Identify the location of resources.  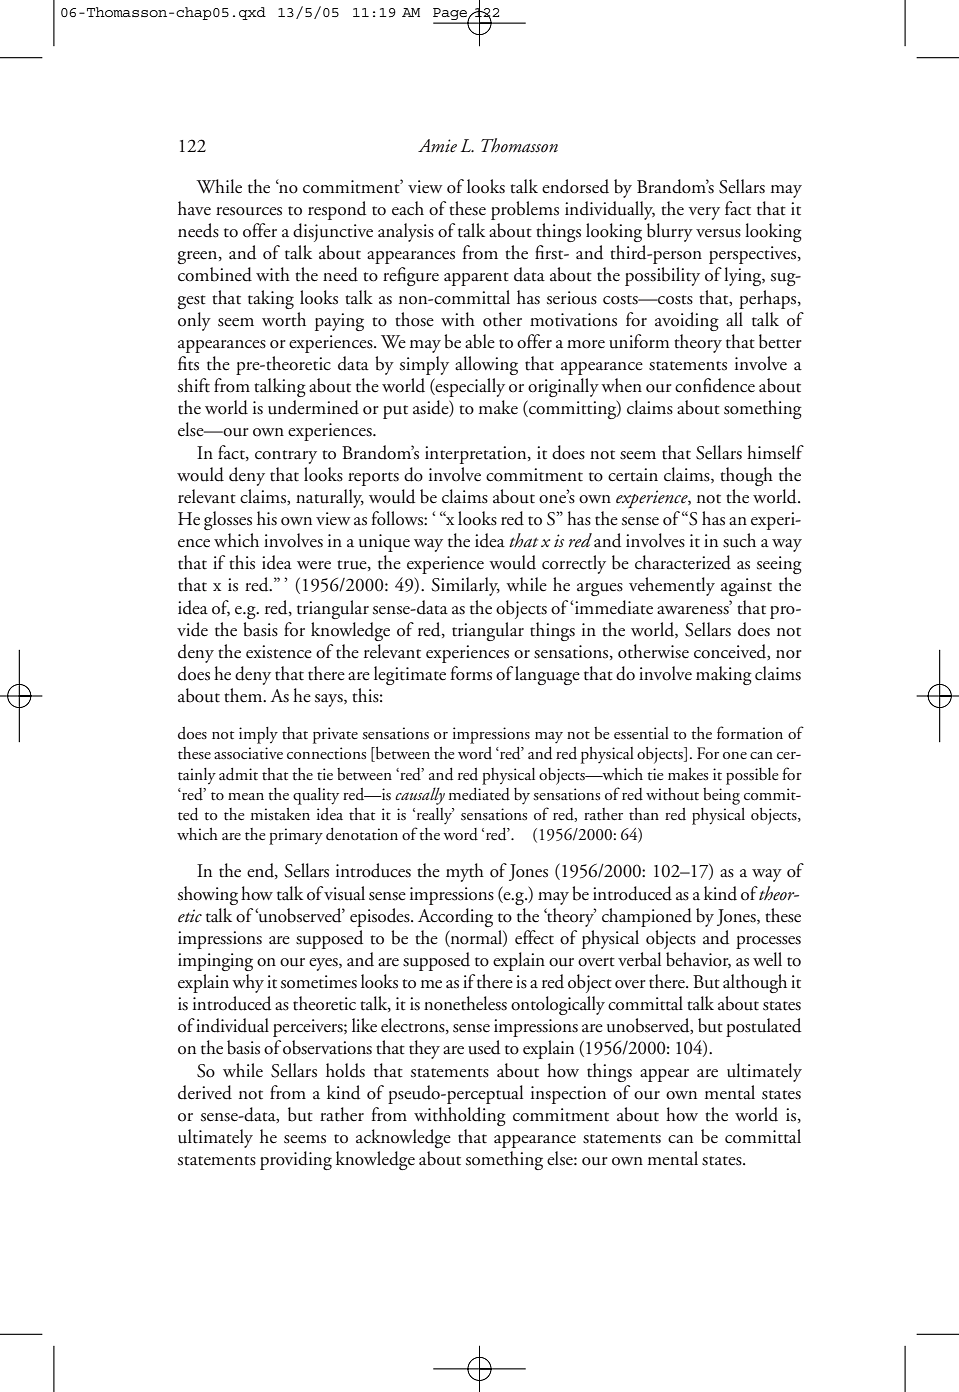
(249, 211).
